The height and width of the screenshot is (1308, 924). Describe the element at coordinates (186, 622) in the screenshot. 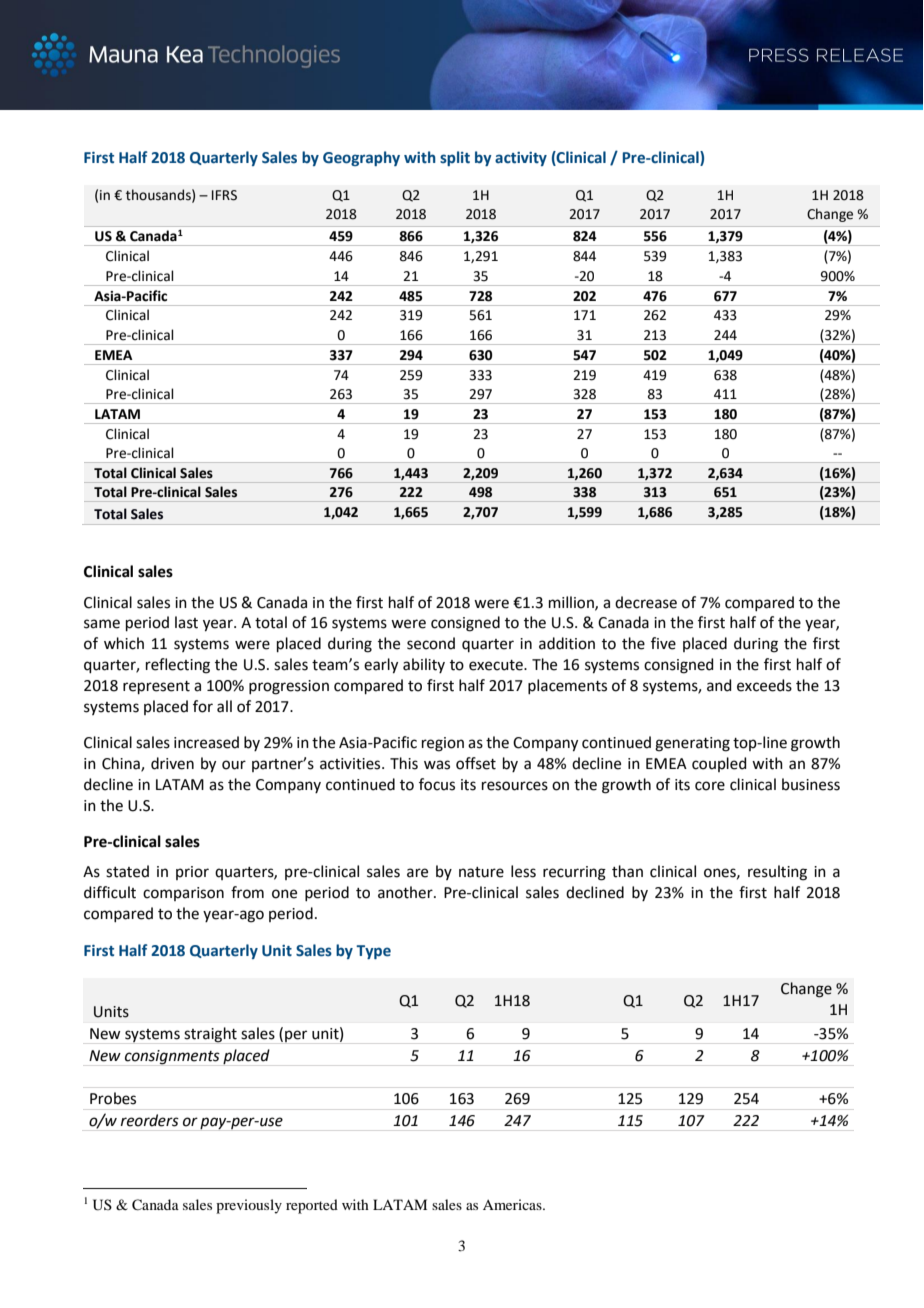

I see `last` at that location.
